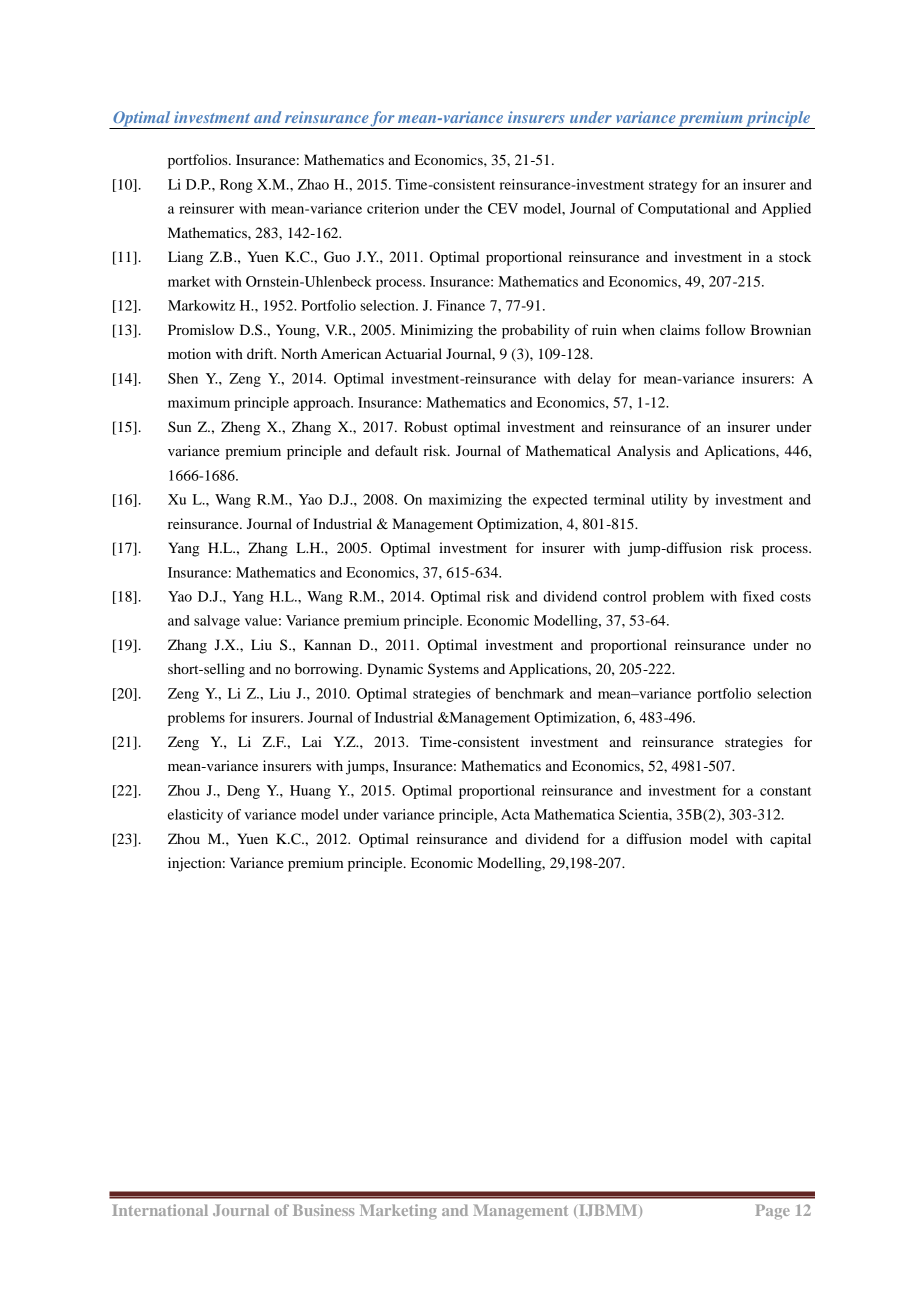 The image size is (924, 1308). What do you see at coordinates (669, 501) in the image?
I see `utility` at bounding box center [669, 501].
